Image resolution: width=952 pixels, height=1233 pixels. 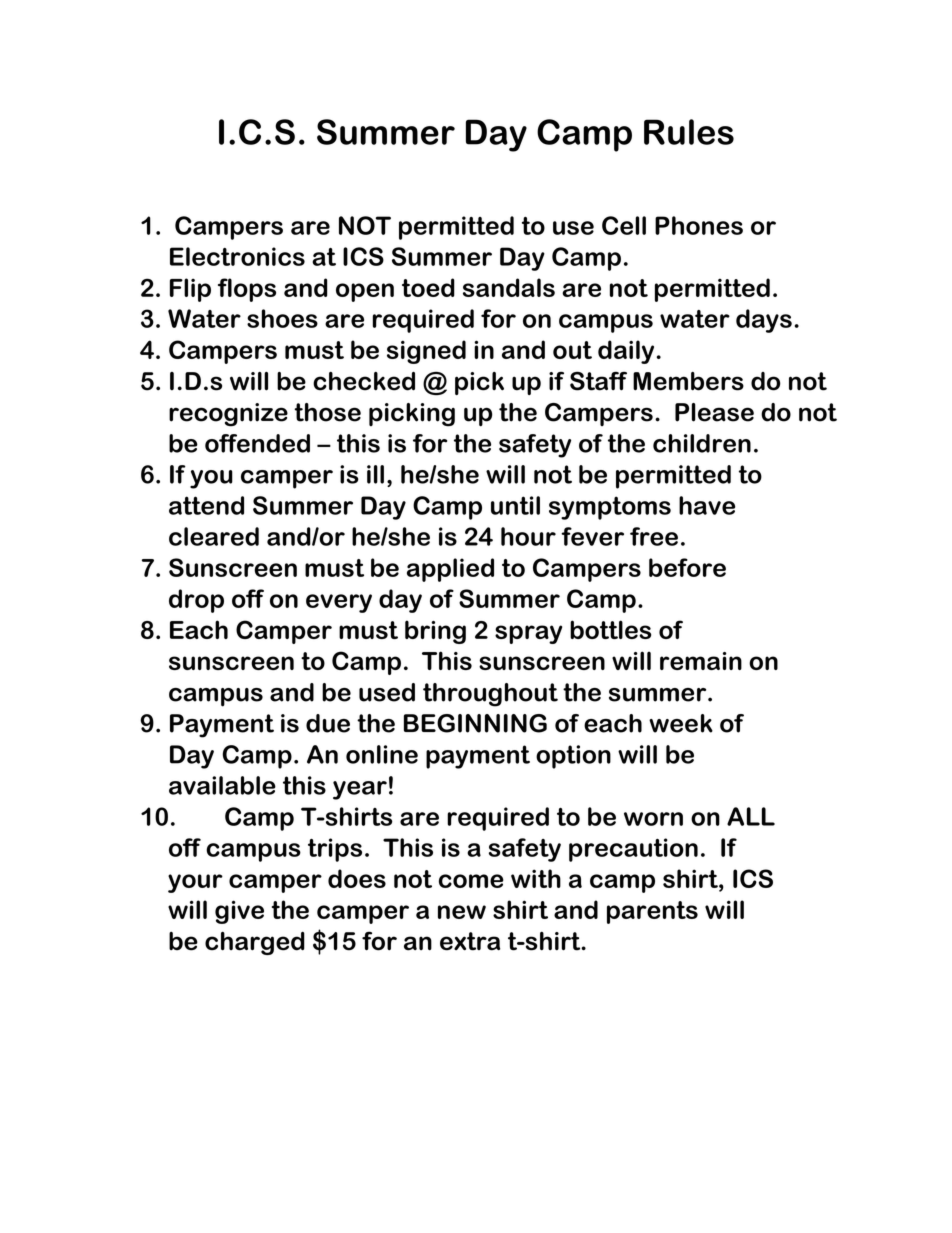 I want to click on parents, so click(x=652, y=912).
